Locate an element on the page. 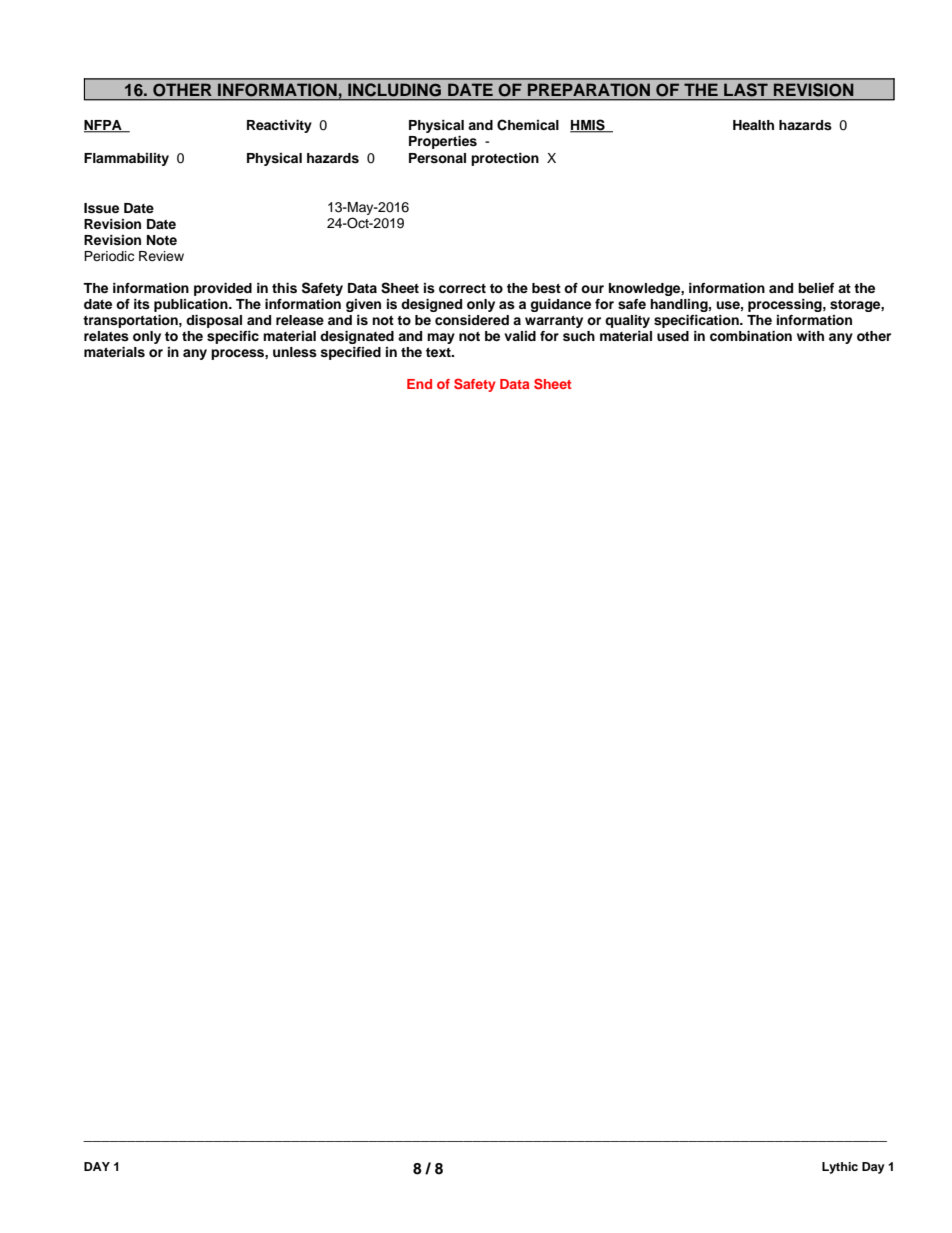 This image has height=1233, width=952. considered is located at coordinates (472, 320).
